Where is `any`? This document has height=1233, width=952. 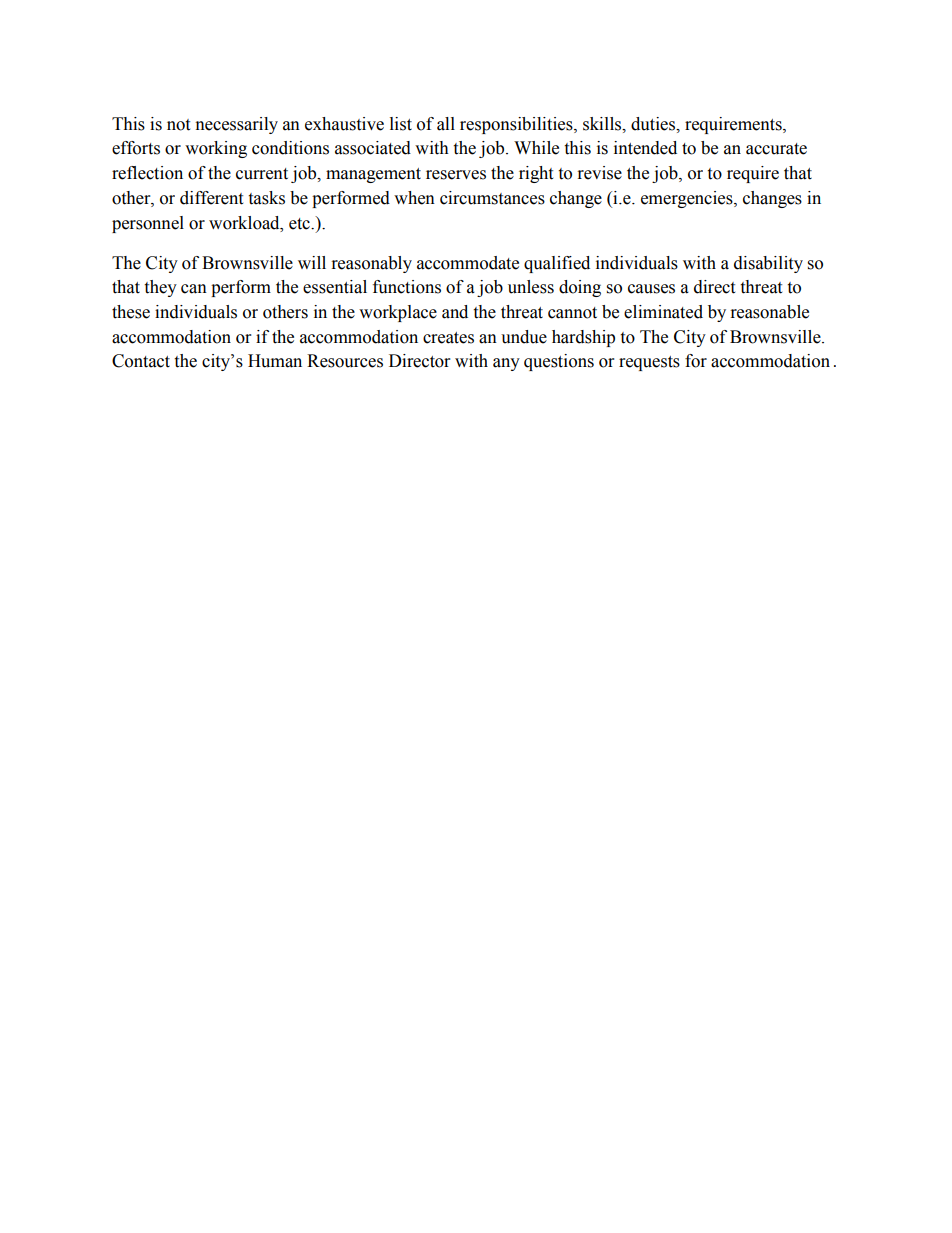
any is located at coordinates (506, 364).
